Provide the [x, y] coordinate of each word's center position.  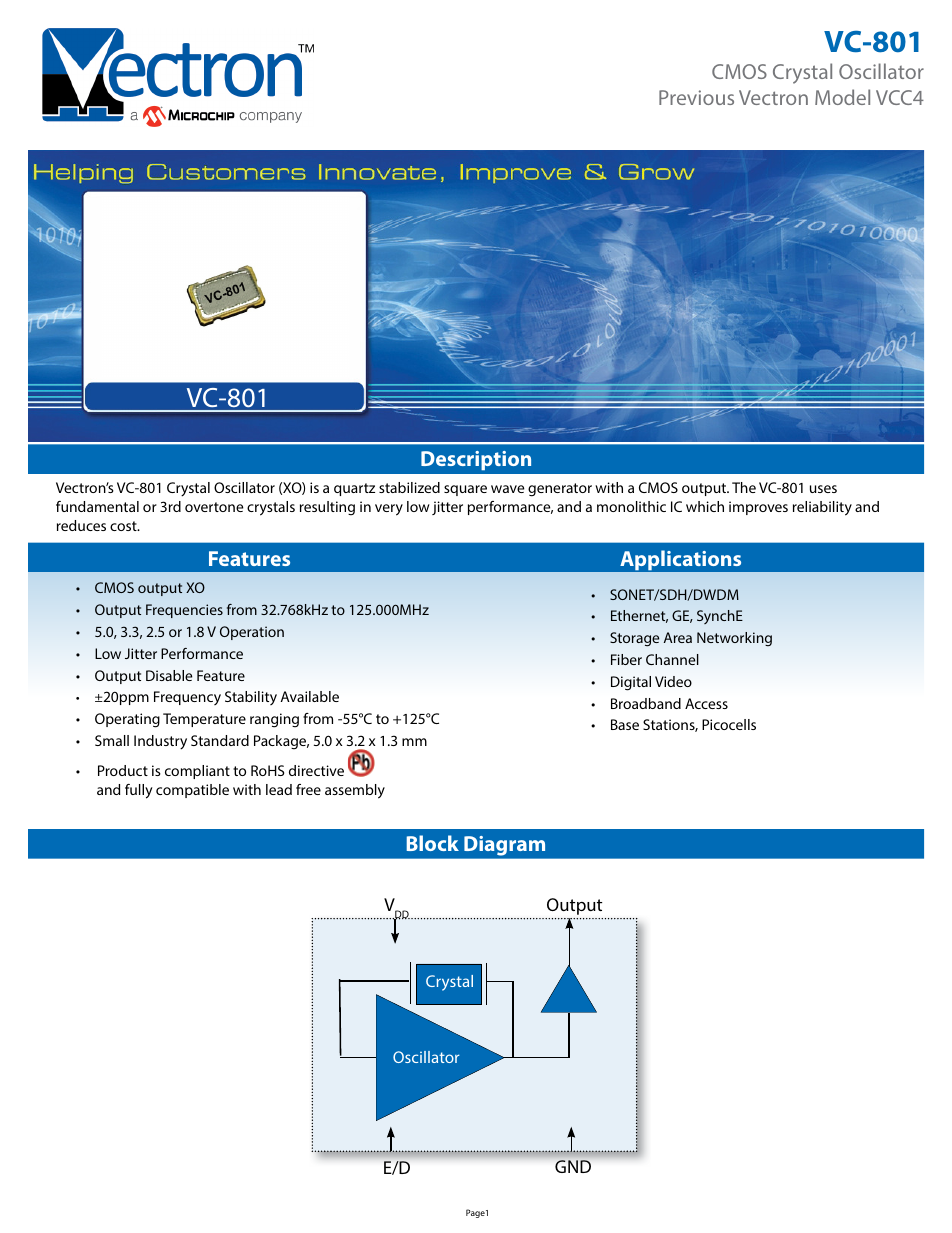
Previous [696, 97]
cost [124, 526]
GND [573, 1166]
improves [758, 508]
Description [476, 461]
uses [823, 489]
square [465, 490]
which [705, 506]
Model [842, 97]
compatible [192, 791]
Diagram [504, 846]
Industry [160, 742]
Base [625, 724]
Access [706, 703]
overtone [214, 507]
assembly [355, 791]
